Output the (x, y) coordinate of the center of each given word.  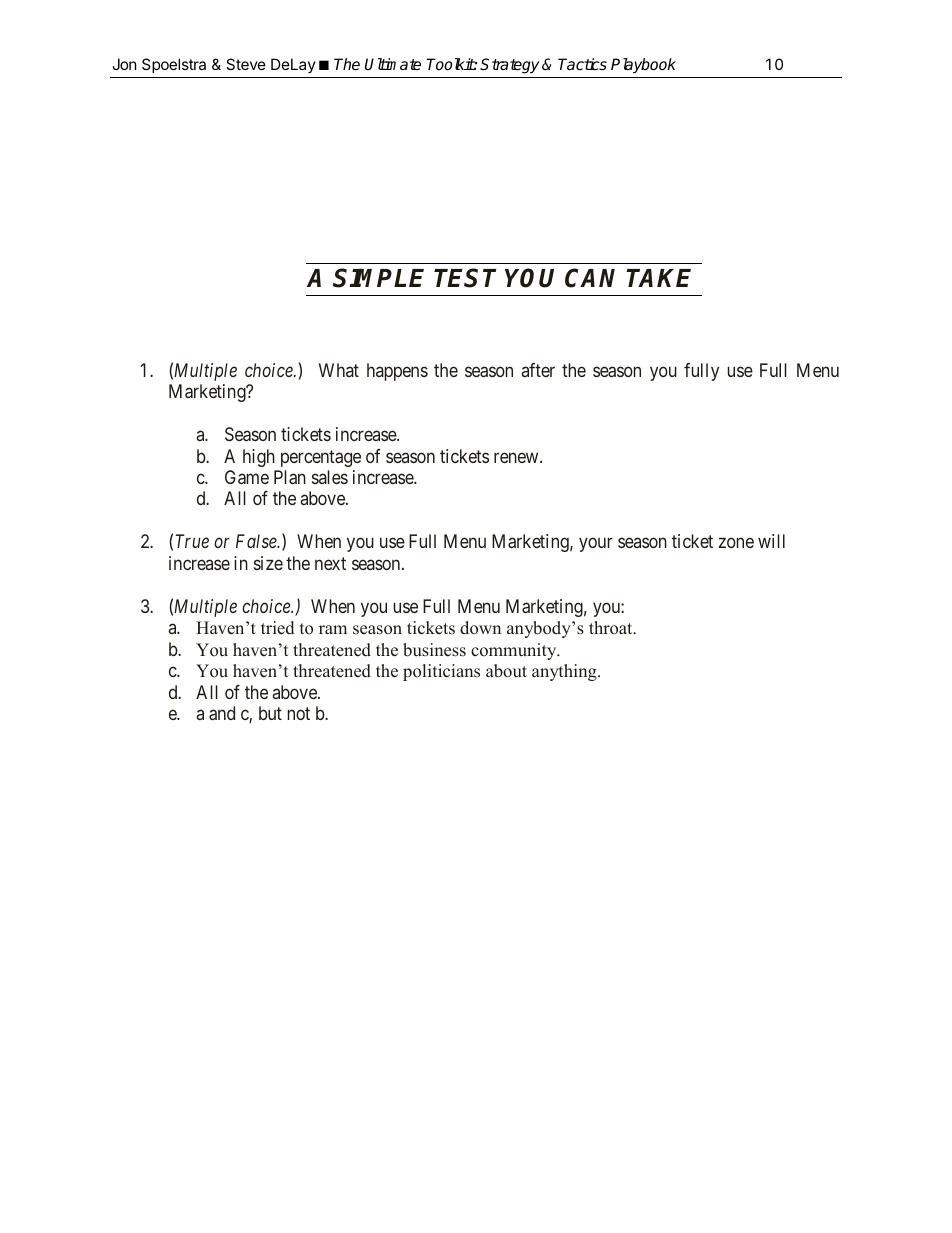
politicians (441, 672)
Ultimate (393, 64)
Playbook (643, 66)
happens (397, 372)
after (538, 370)
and (222, 713)
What (339, 370)
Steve (246, 64)
